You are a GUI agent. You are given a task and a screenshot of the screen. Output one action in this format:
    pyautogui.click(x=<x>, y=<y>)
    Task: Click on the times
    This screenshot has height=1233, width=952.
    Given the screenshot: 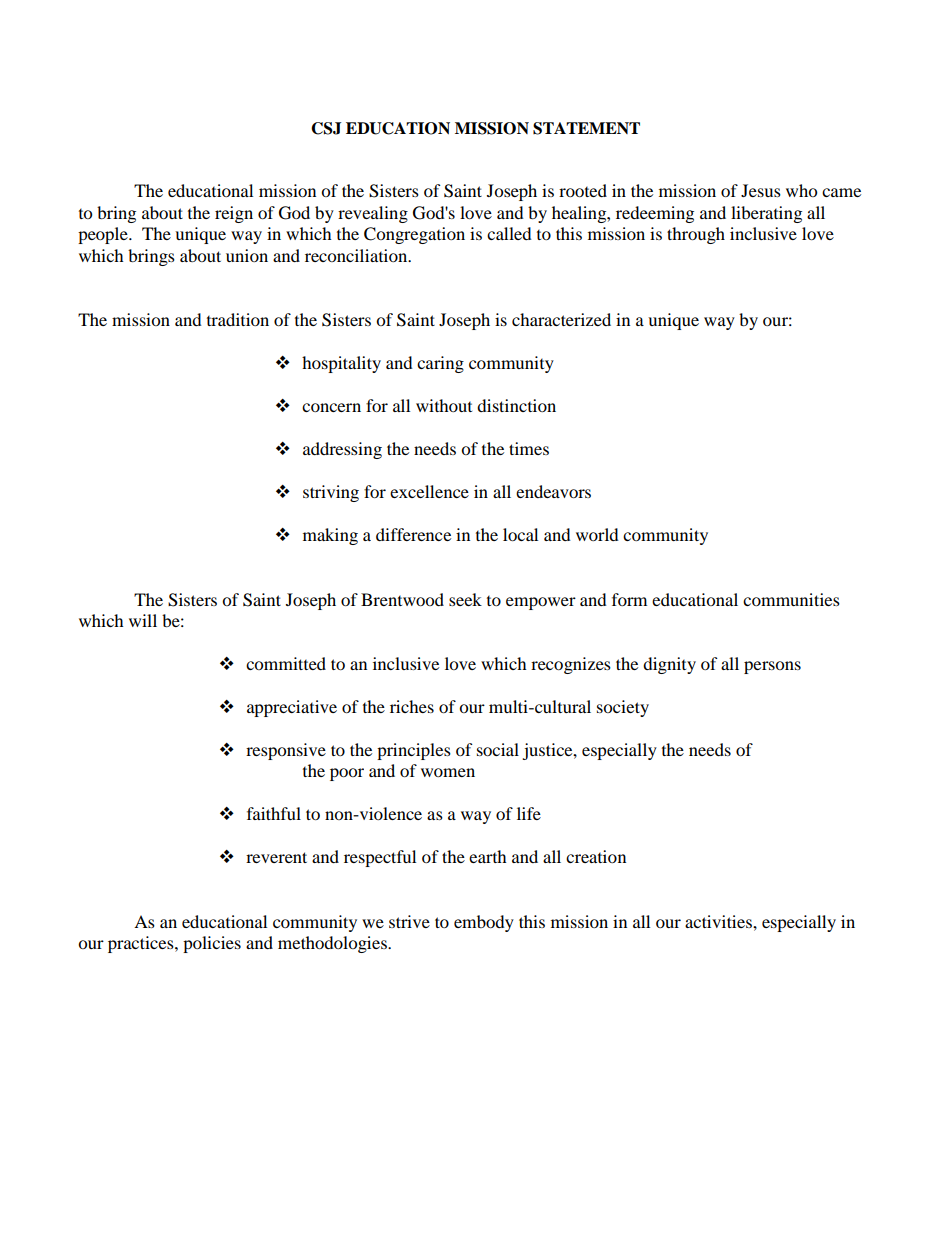 What is the action you would take?
    pyautogui.click(x=529, y=448)
